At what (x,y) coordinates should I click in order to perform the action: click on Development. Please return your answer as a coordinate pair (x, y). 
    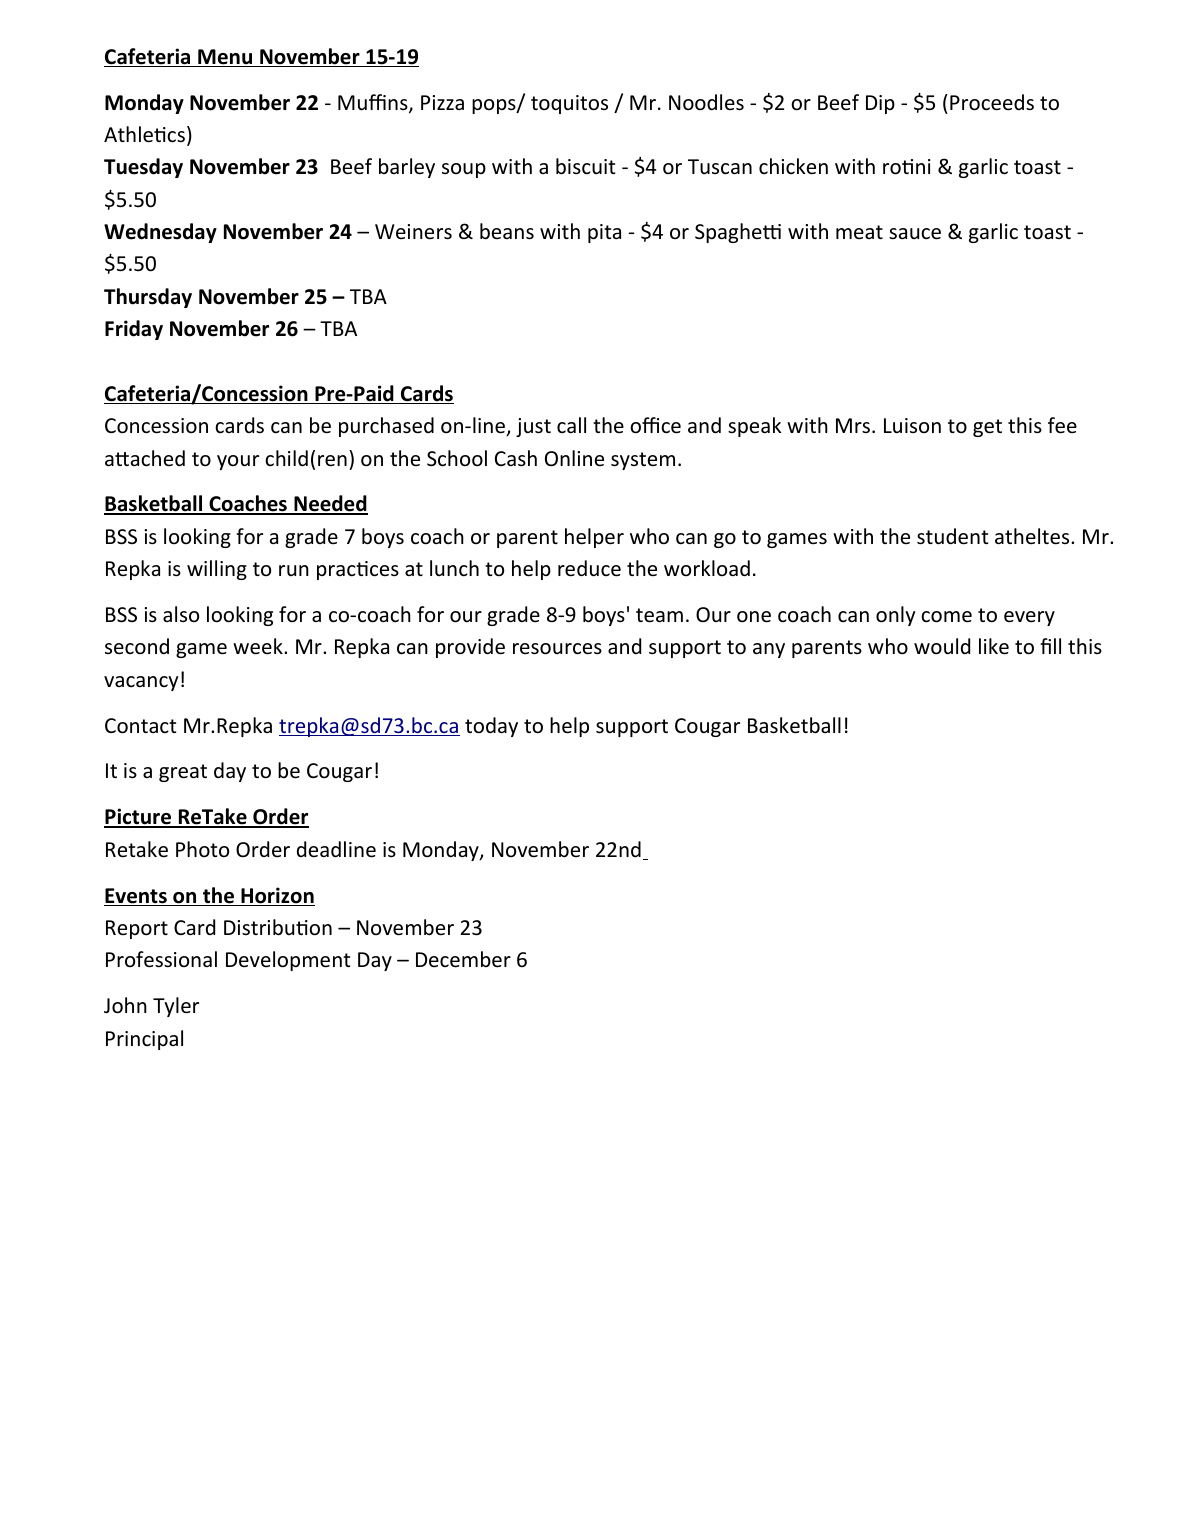
    Looking at the image, I should click on (288, 961).
